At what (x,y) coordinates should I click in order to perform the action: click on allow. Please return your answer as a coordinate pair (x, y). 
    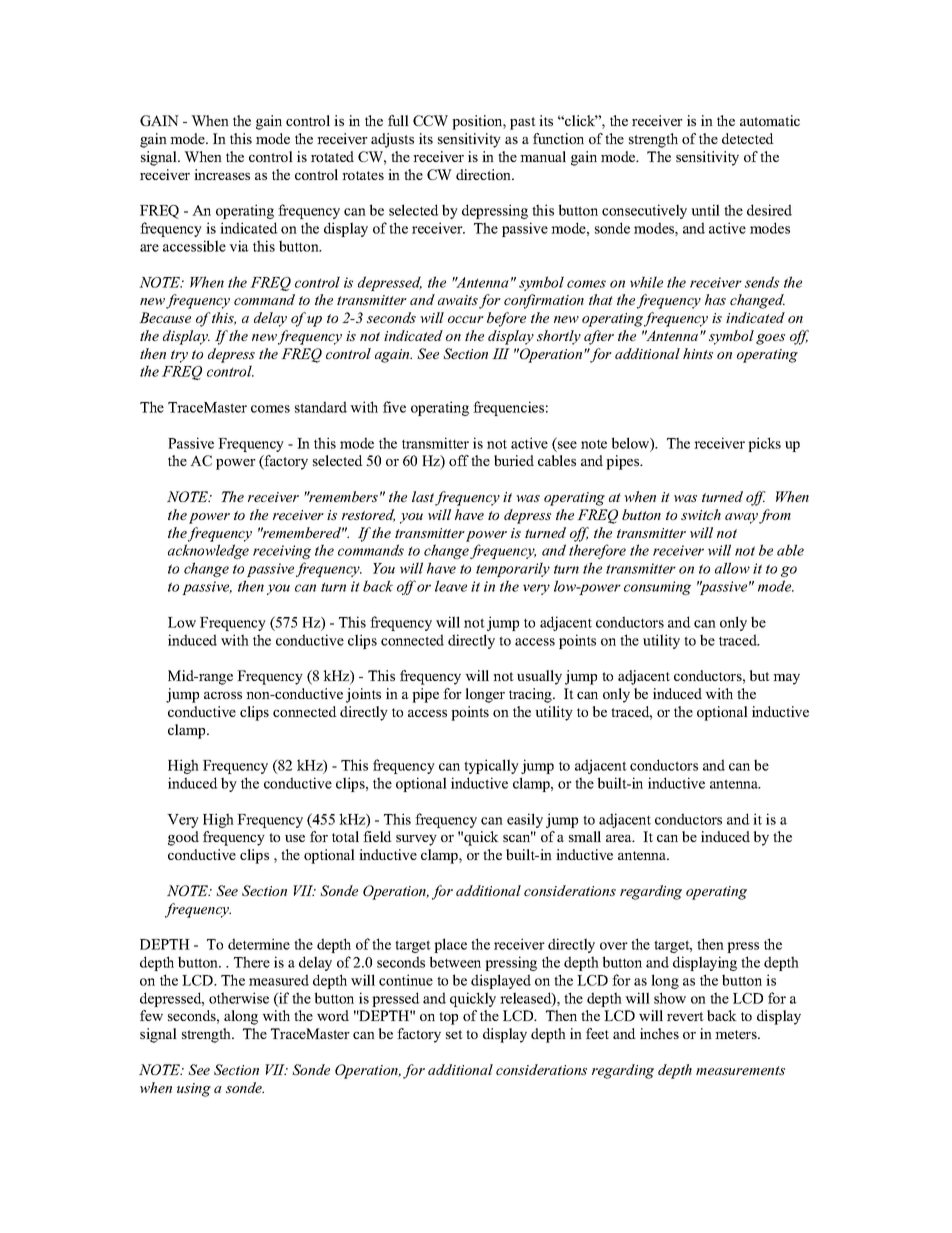
    Looking at the image, I should click on (732, 568).
